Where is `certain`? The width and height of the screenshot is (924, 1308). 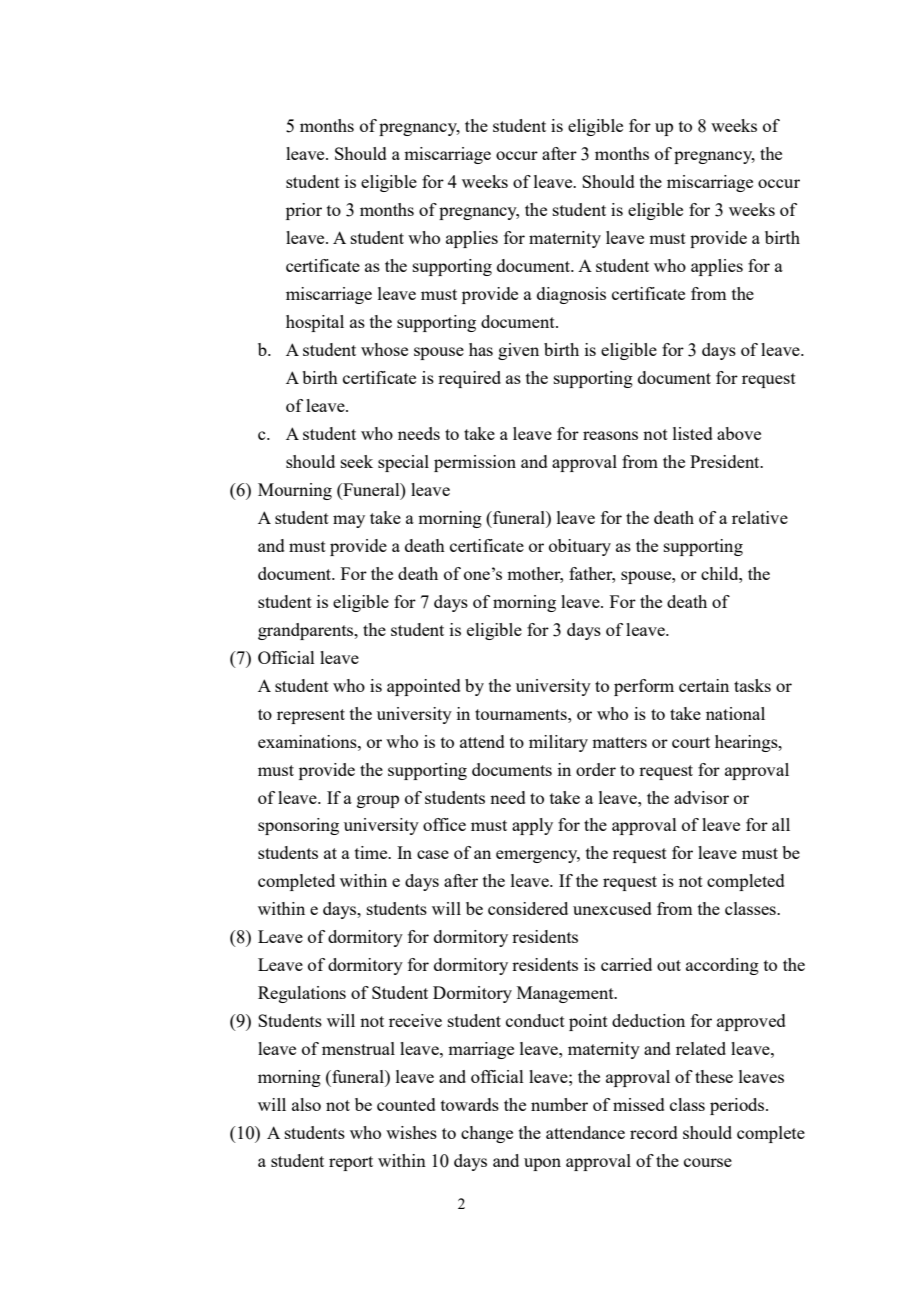 certain is located at coordinates (704, 685).
